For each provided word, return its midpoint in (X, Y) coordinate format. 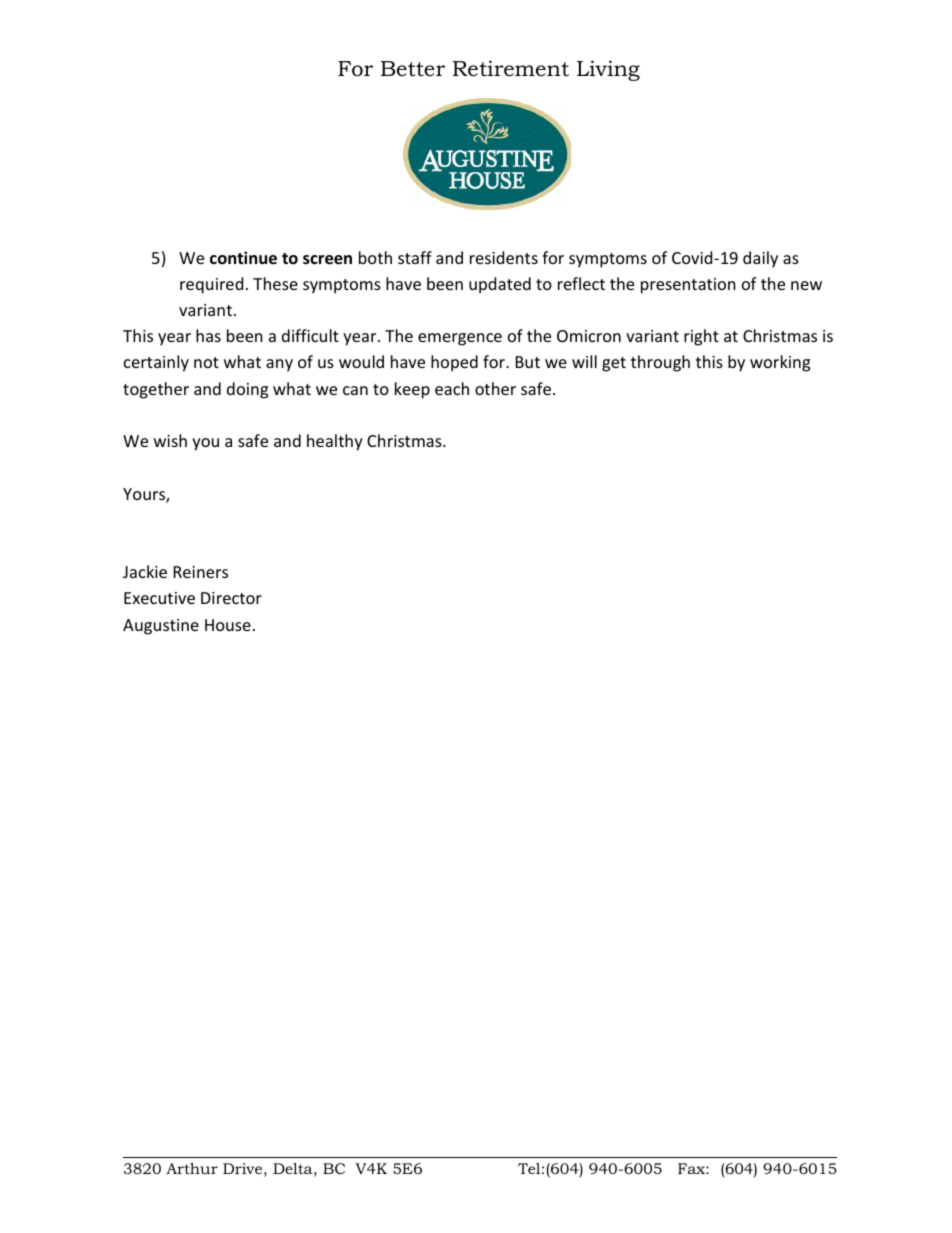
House (228, 625)
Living (608, 70)
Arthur (192, 1168)
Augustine (161, 627)
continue (243, 258)
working (780, 363)
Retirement (511, 68)
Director (231, 598)
